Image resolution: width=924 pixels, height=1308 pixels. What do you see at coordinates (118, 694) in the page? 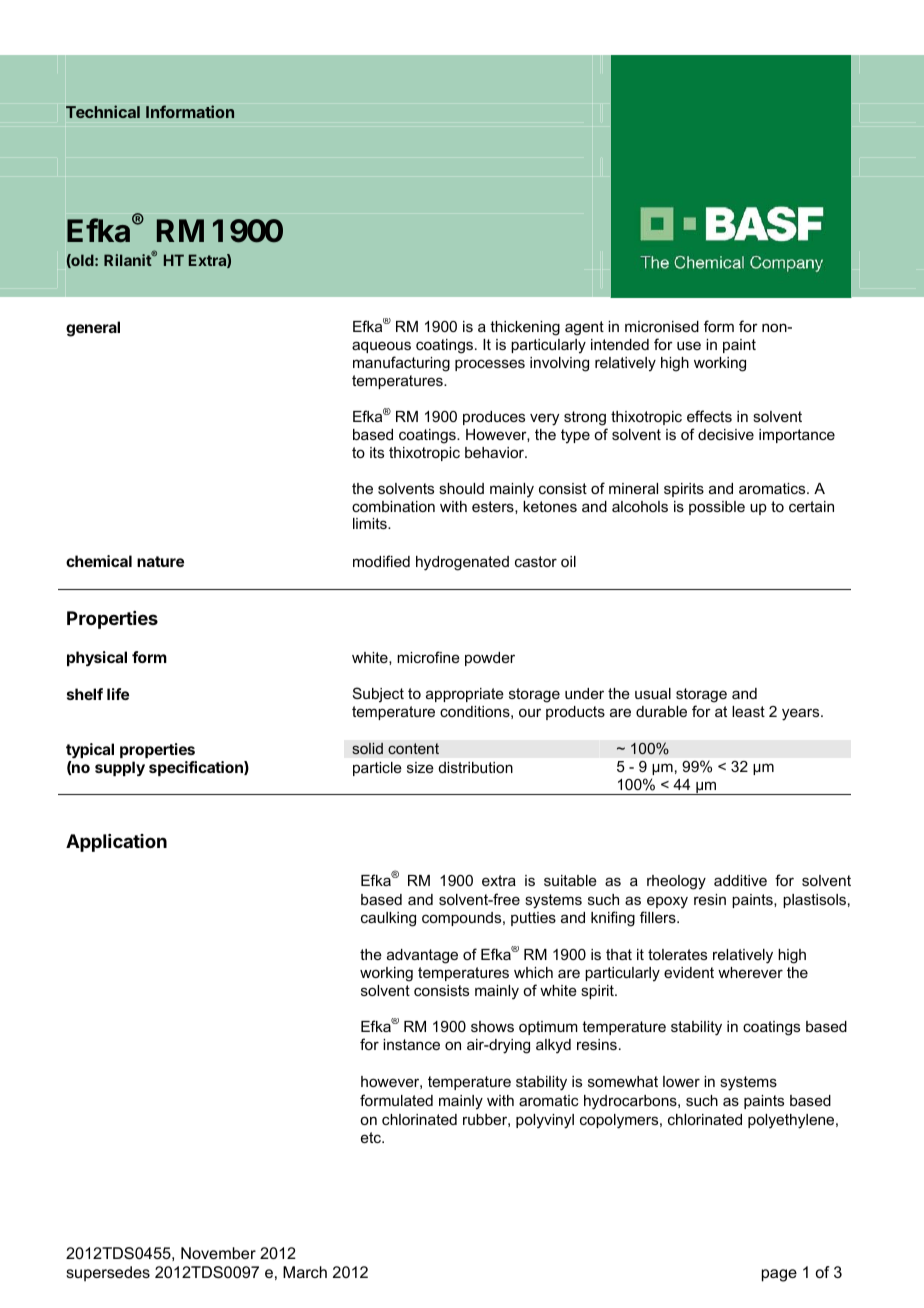
I see `life` at bounding box center [118, 694].
